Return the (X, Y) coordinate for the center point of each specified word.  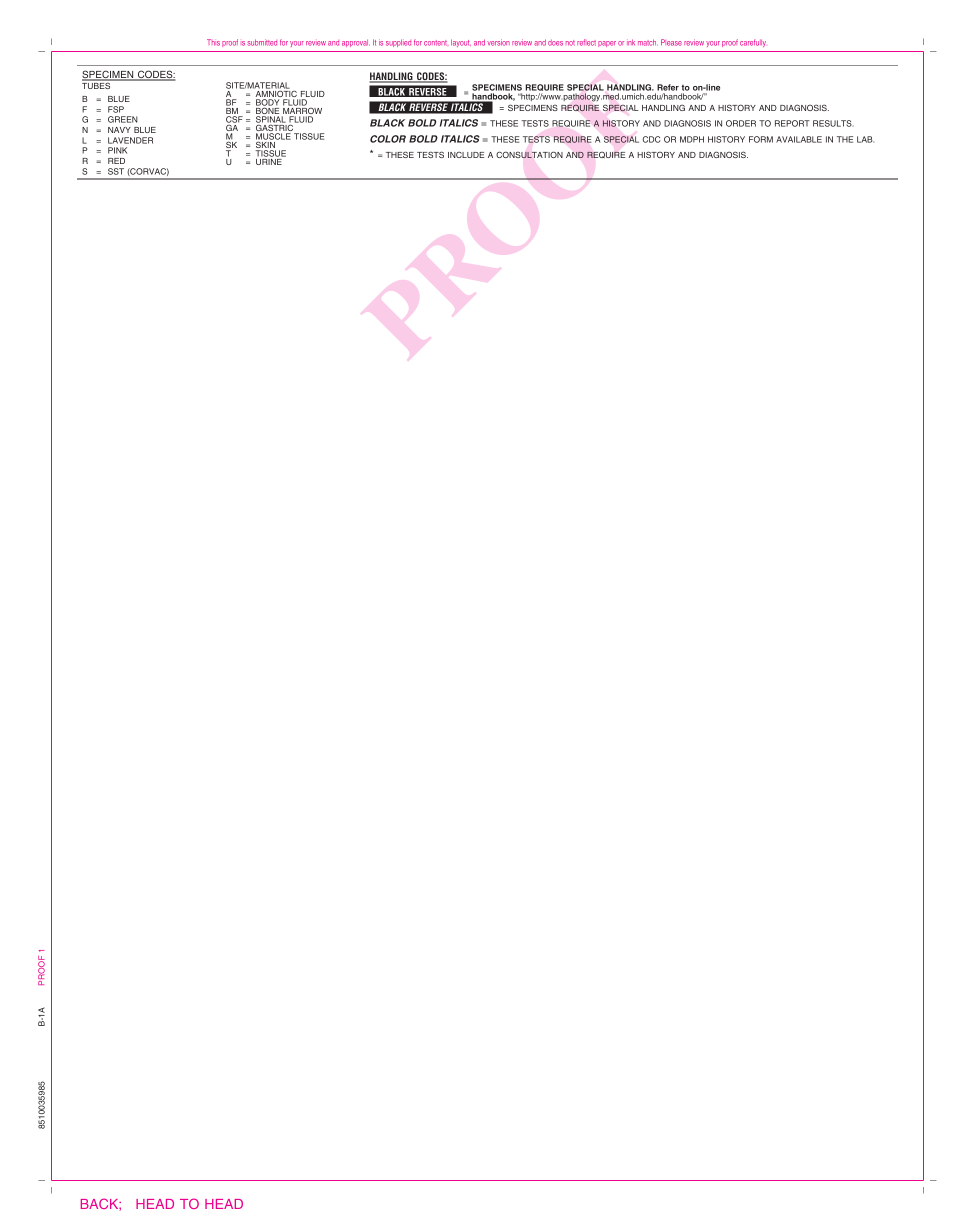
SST (116, 171)
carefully (753, 43)
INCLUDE (466, 155)
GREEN (123, 119)
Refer (668, 87)
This (213, 42)
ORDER (741, 123)
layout (461, 43)
